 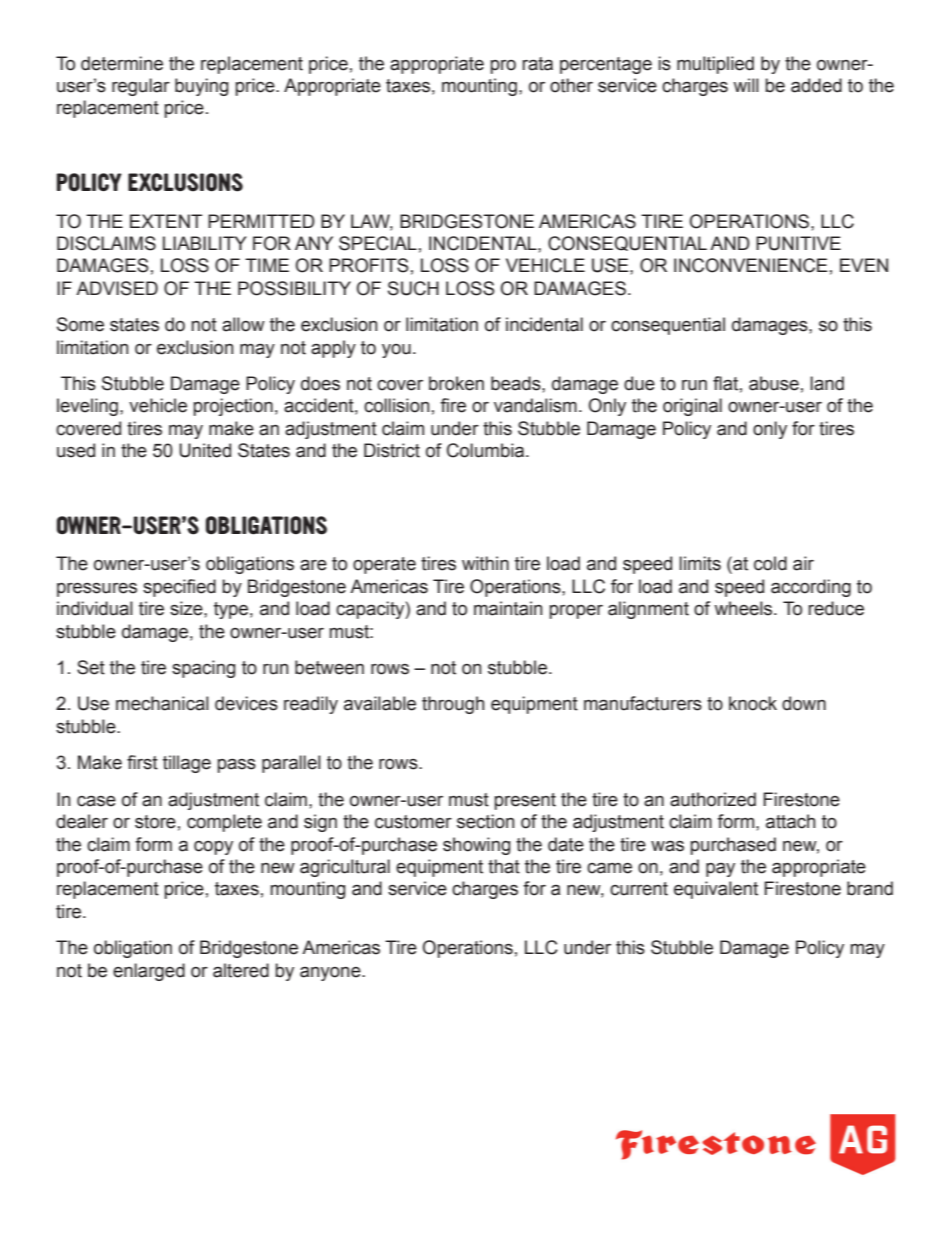 I want to click on spacing, so click(x=204, y=669).
